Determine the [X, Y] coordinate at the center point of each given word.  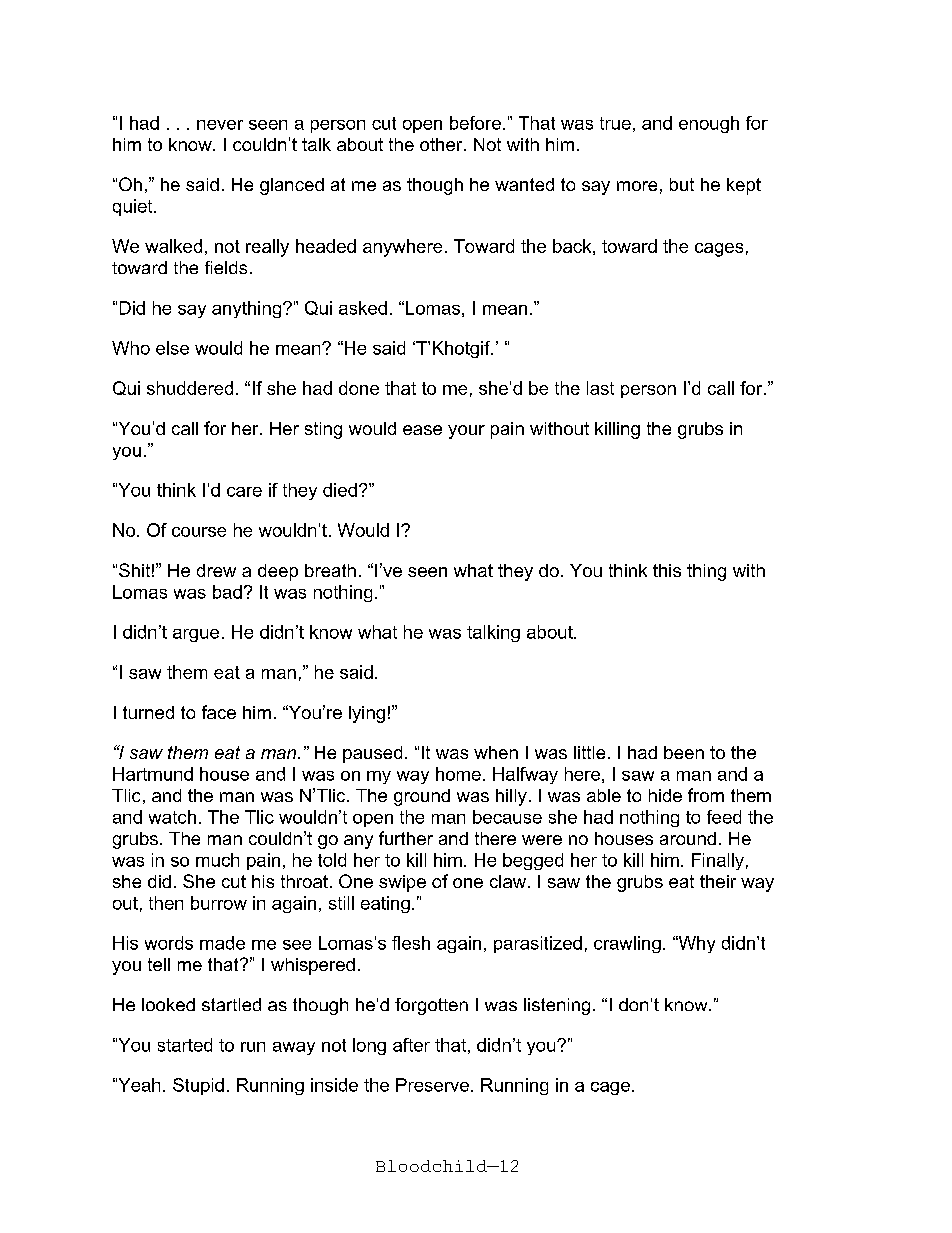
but [682, 184]
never [220, 125]
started [185, 1045]
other [442, 144]
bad [227, 592]
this [667, 570]
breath [330, 570]
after [411, 1045]
